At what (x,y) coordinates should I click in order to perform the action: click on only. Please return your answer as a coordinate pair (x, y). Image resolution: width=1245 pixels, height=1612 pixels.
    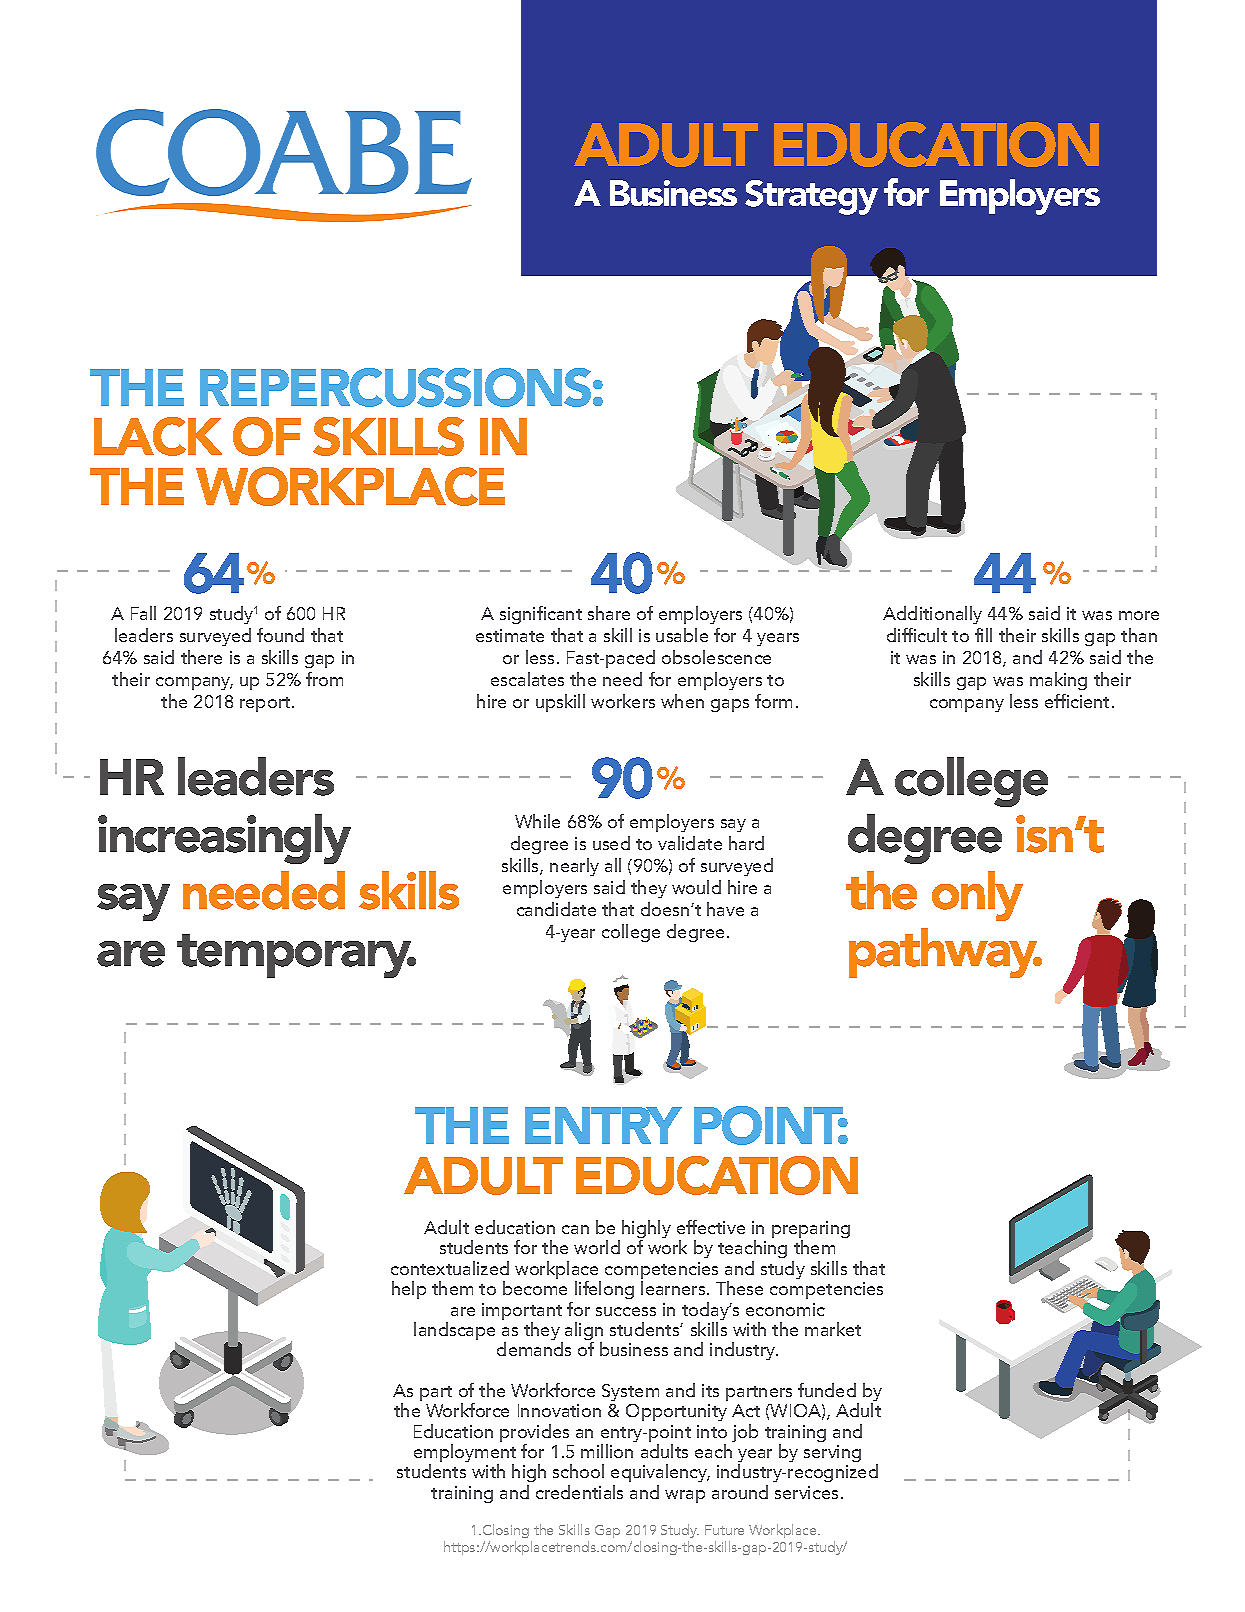
    Looking at the image, I should click on (977, 896).
